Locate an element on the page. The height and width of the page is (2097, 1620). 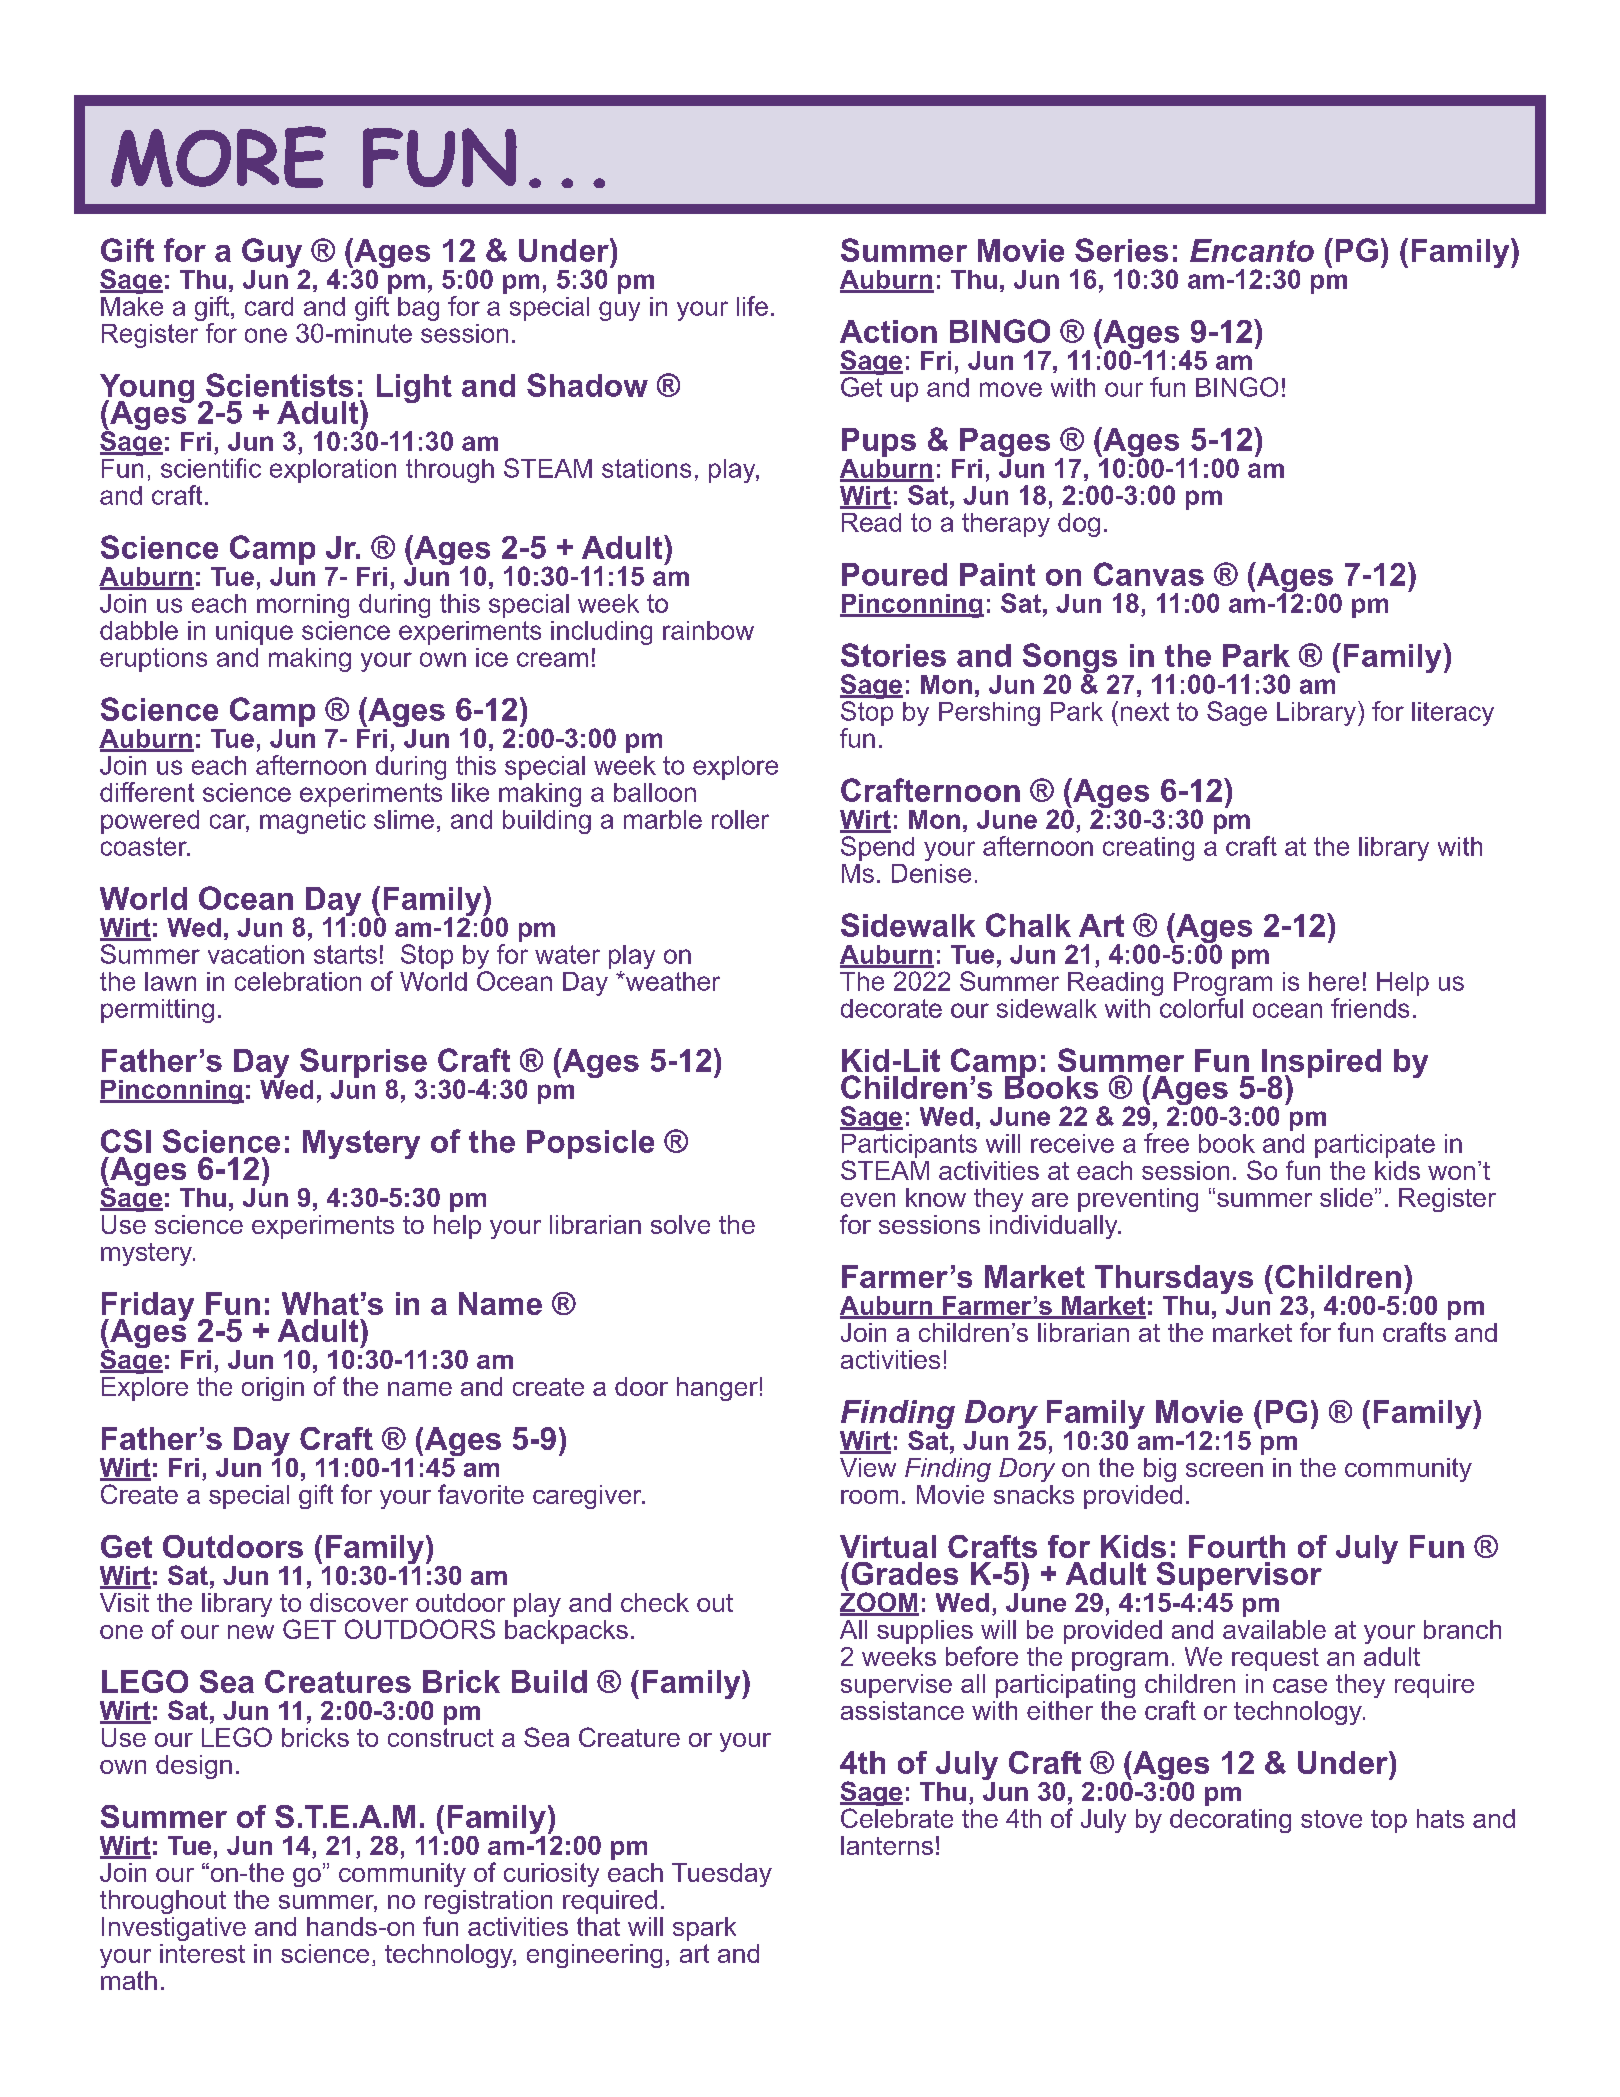
life is located at coordinates (752, 306).
